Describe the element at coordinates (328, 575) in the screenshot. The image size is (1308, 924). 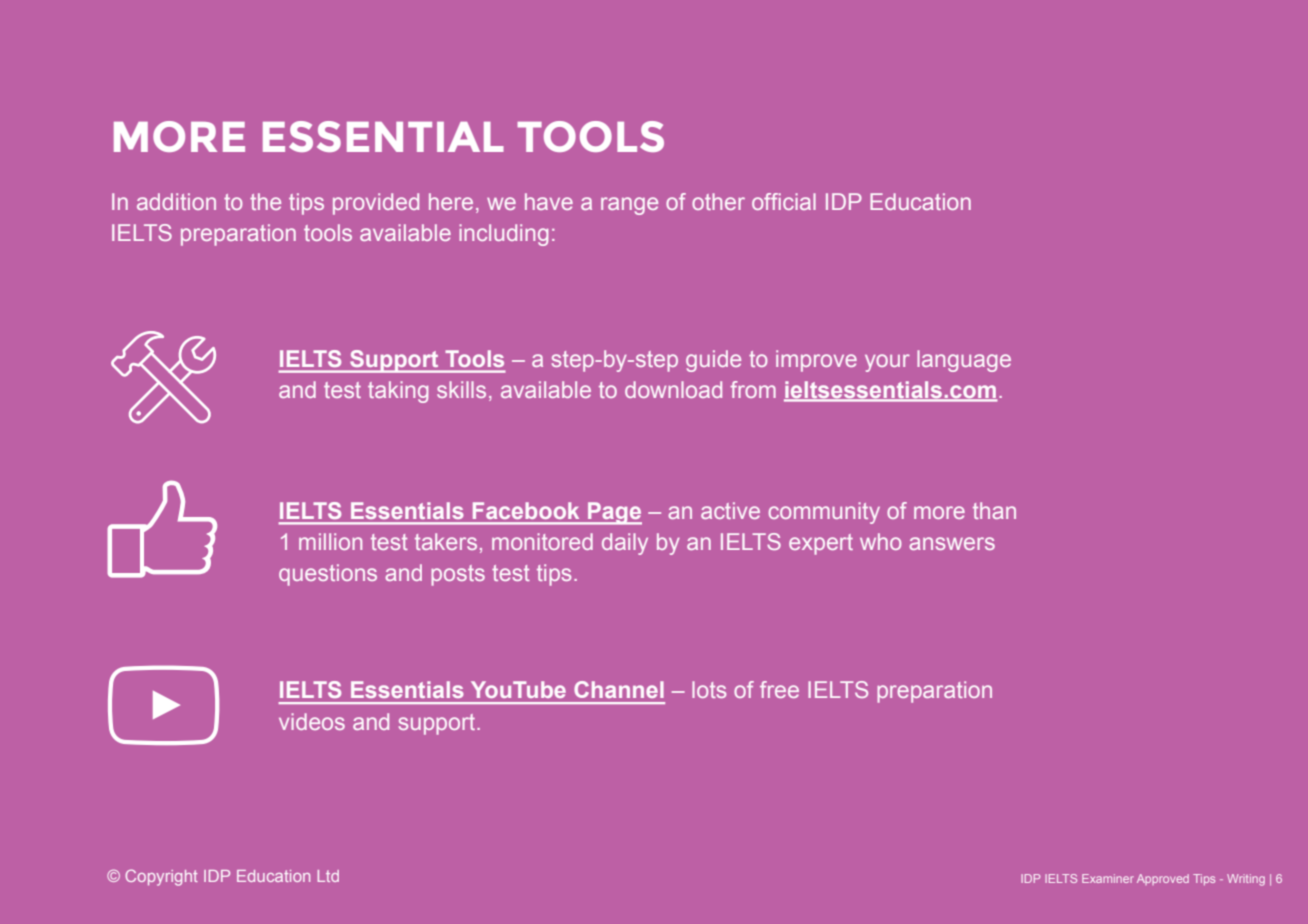
I see `questions` at that location.
